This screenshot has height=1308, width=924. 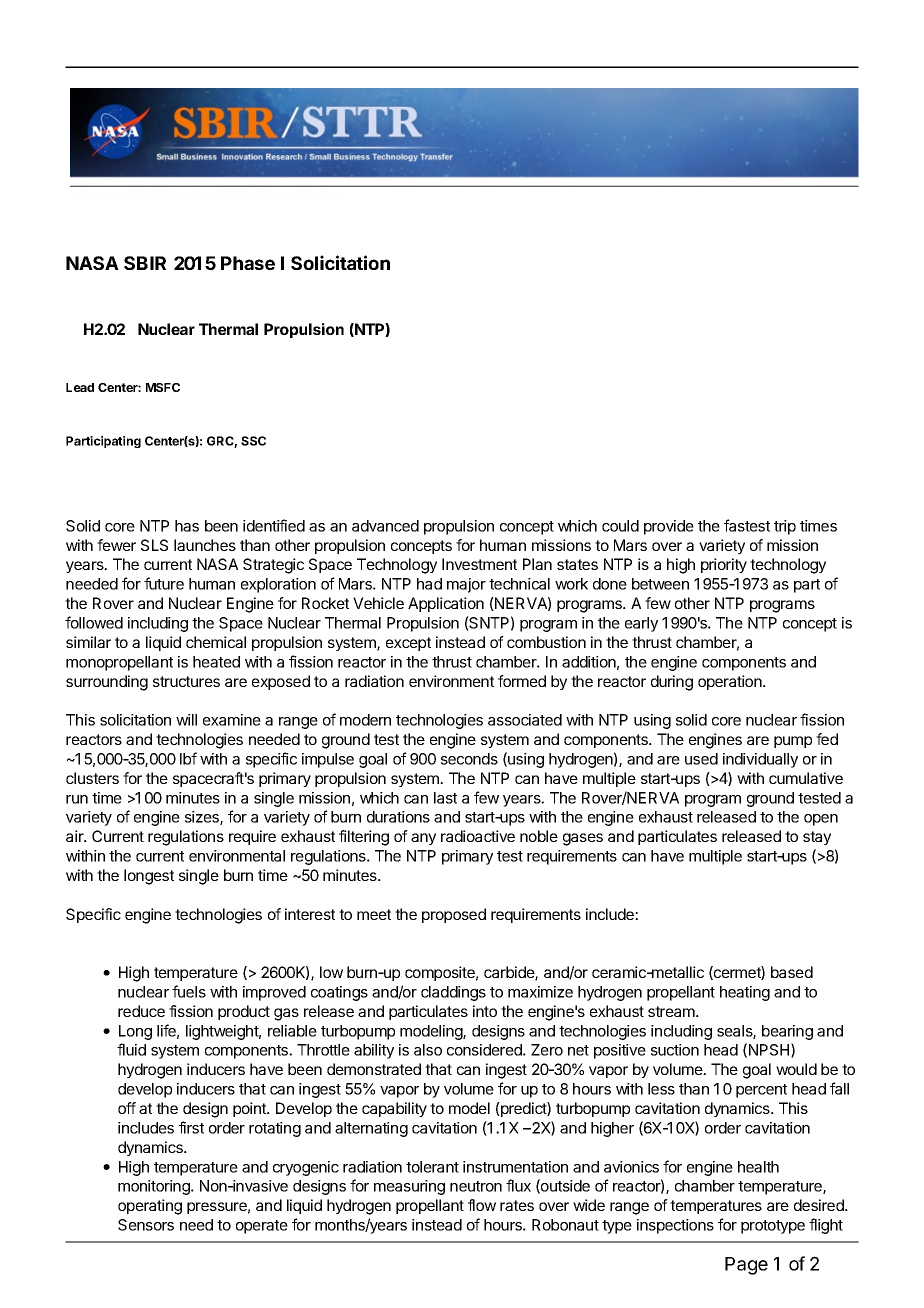 I want to click on bearing, so click(x=787, y=1032).
